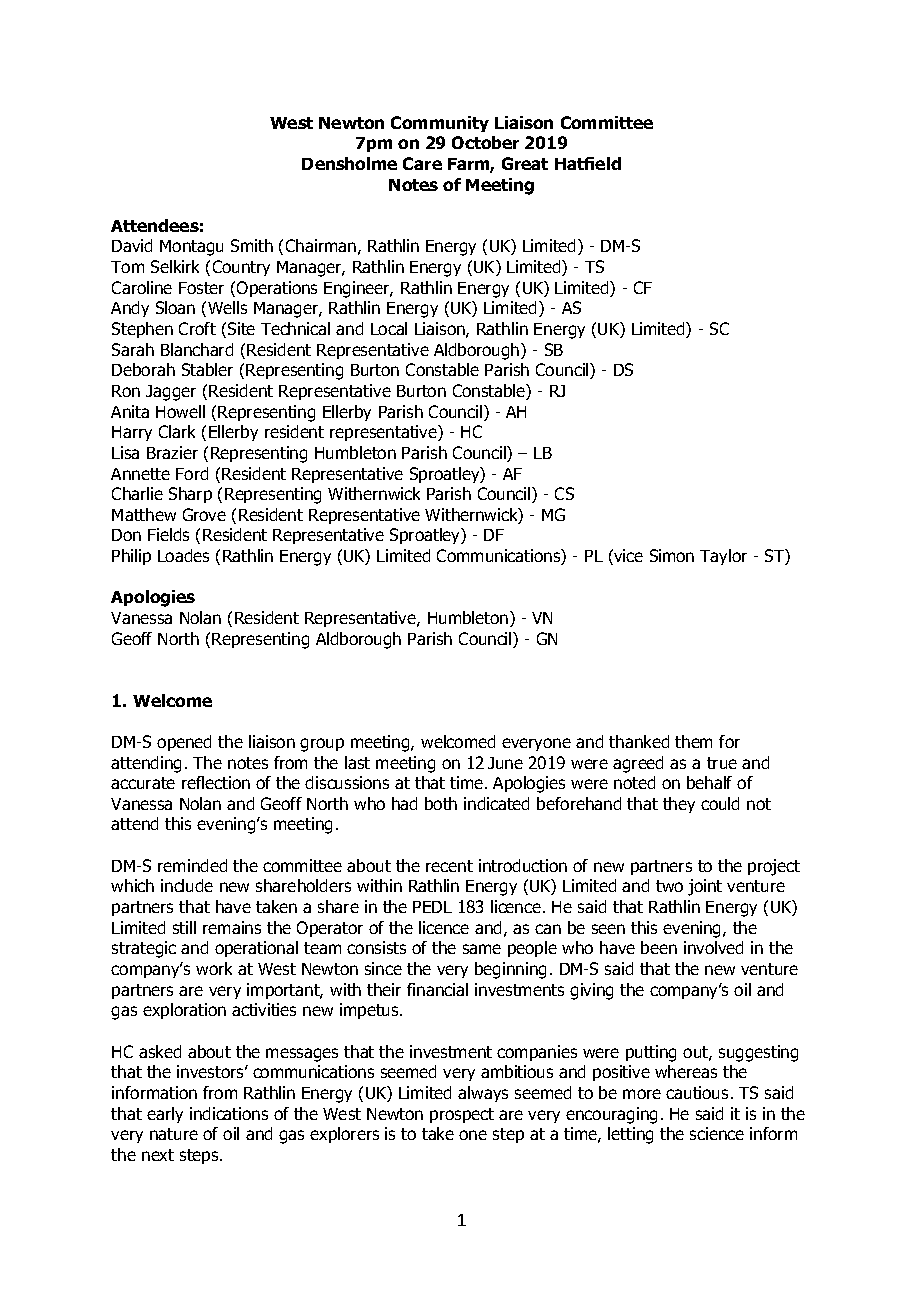 The height and width of the image is (1309, 924). What do you see at coordinates (462, 1115) in the image?
I see `prospect` at bounding box center [462, 1115].
